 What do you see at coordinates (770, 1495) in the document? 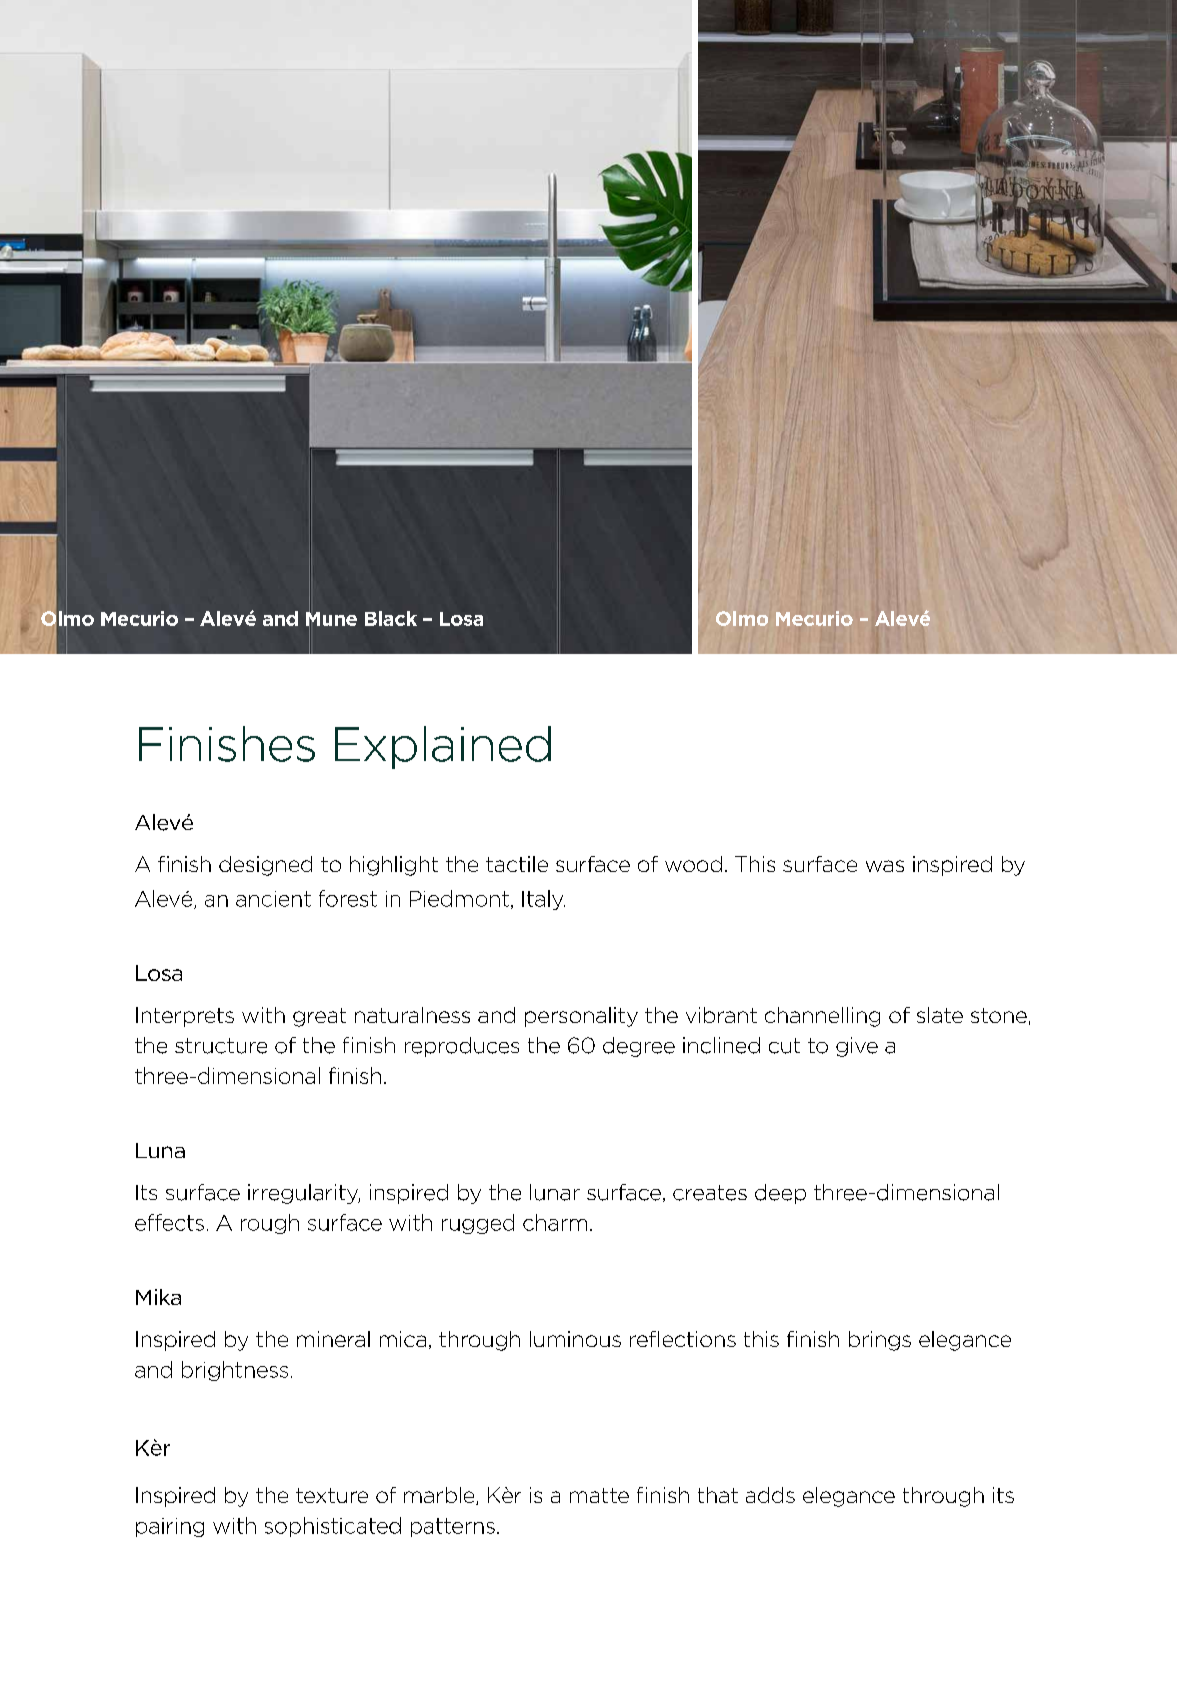
I see `adds` at bounding box center [770, 1495].
